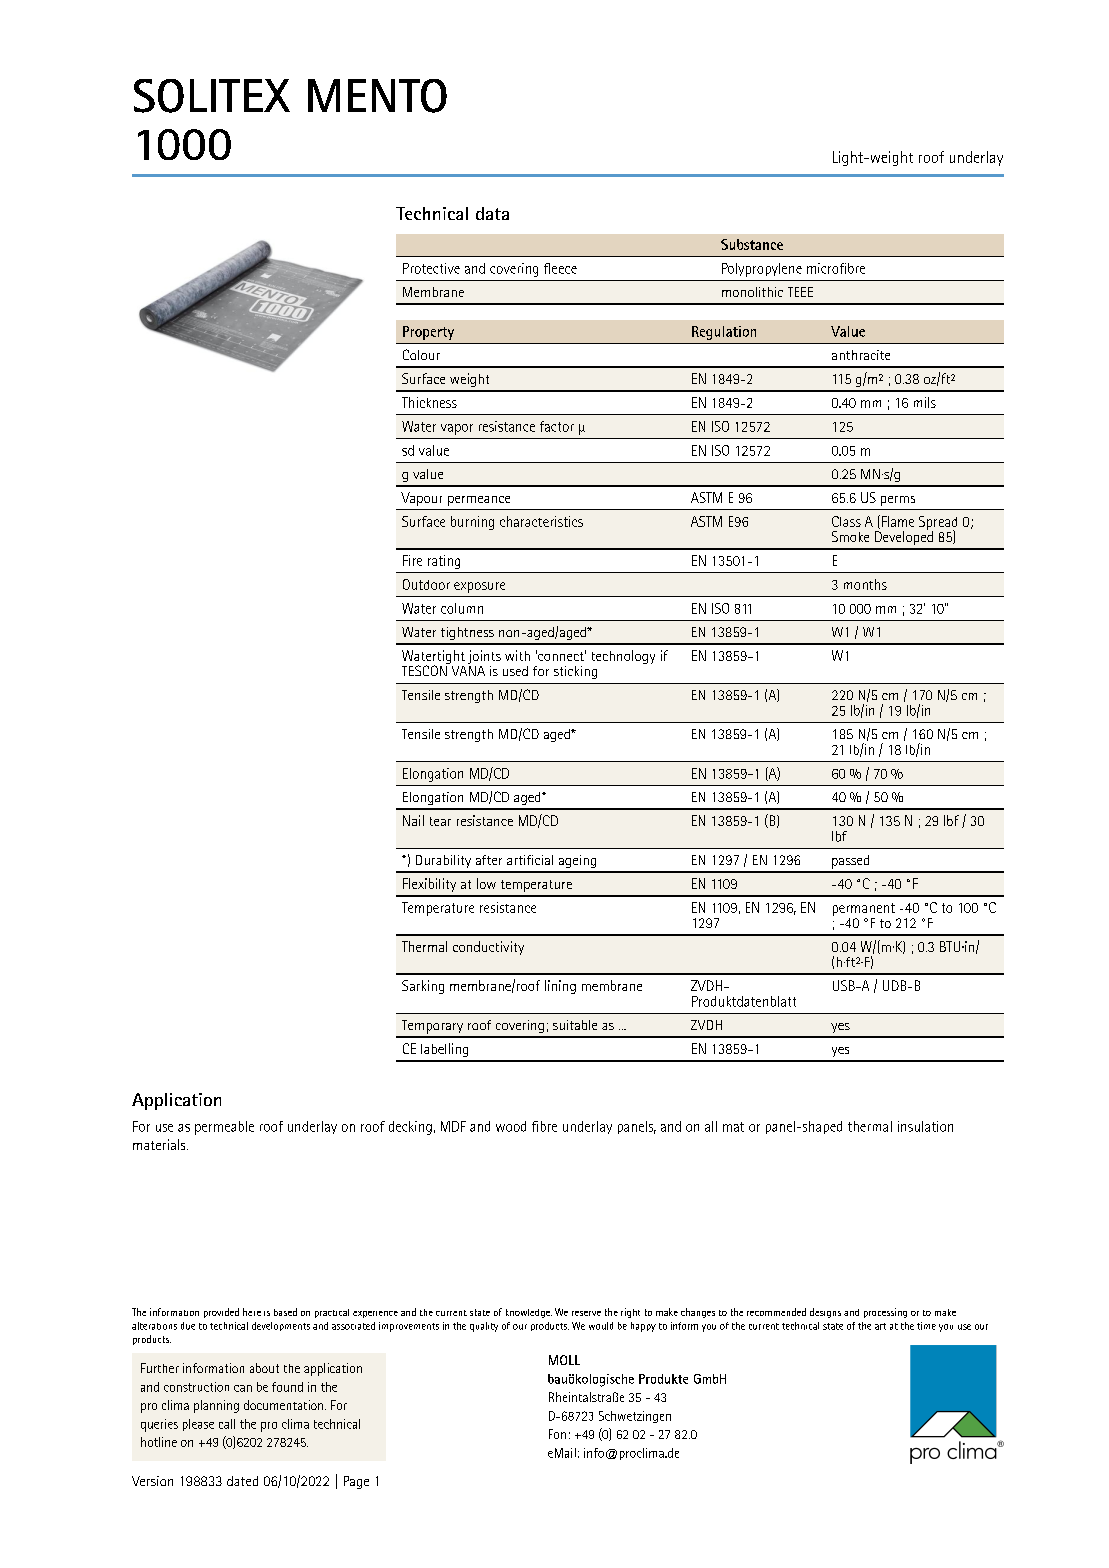 Image resolution: width=1109 pixels, height=1568 pixels. What do you see at coordinates (412, 560) in the screenshot?
I see `Fire` at bounding box center [412, 560].
